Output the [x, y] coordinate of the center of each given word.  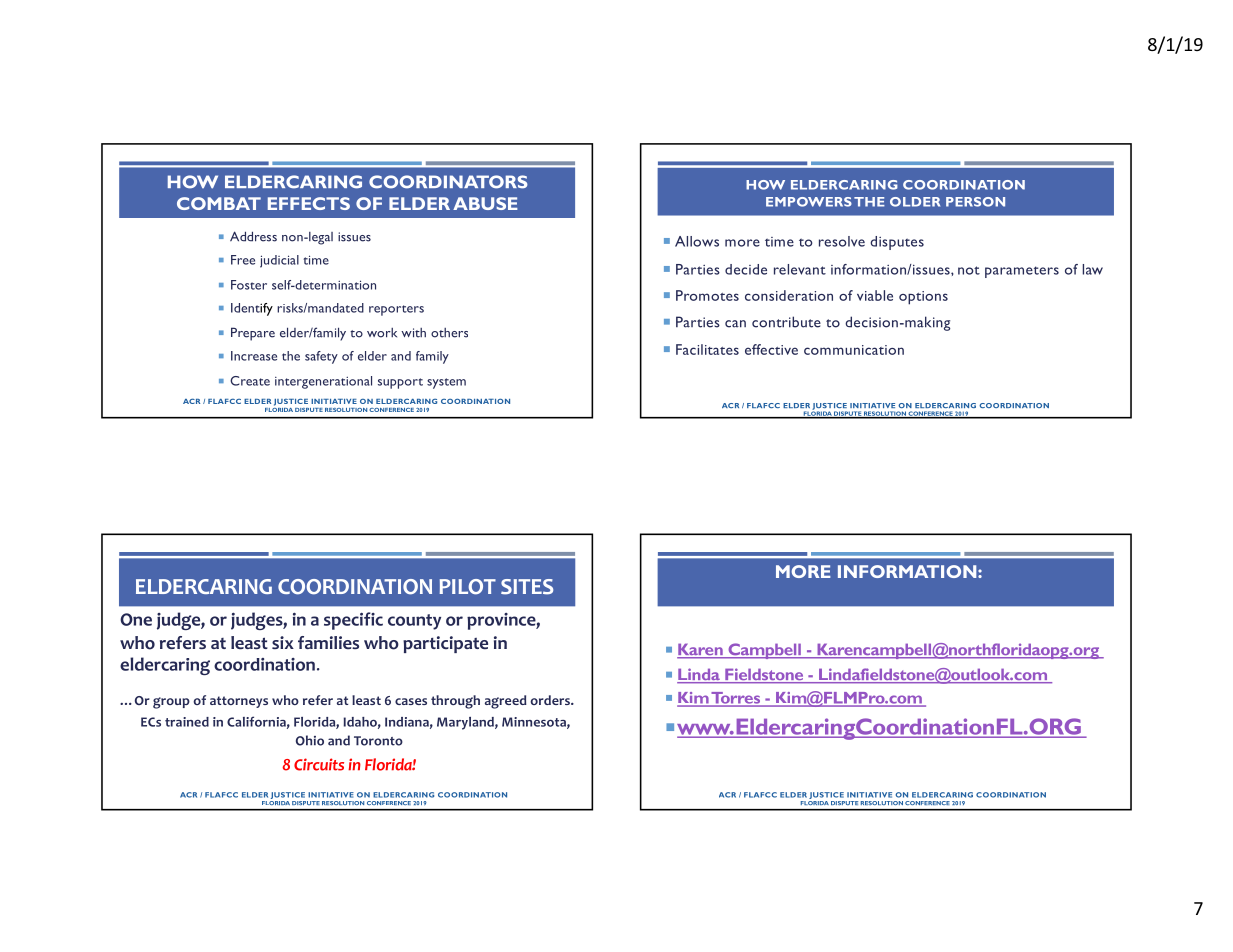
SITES [527, 587]
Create [250, 381]
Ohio [310, 740]
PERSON [975, 202]
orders [551, 700]
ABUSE [485, 203]
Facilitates [707, 349]
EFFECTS [309, 203]
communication [854, 350]
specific [353, 621]
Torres [736, 699]
